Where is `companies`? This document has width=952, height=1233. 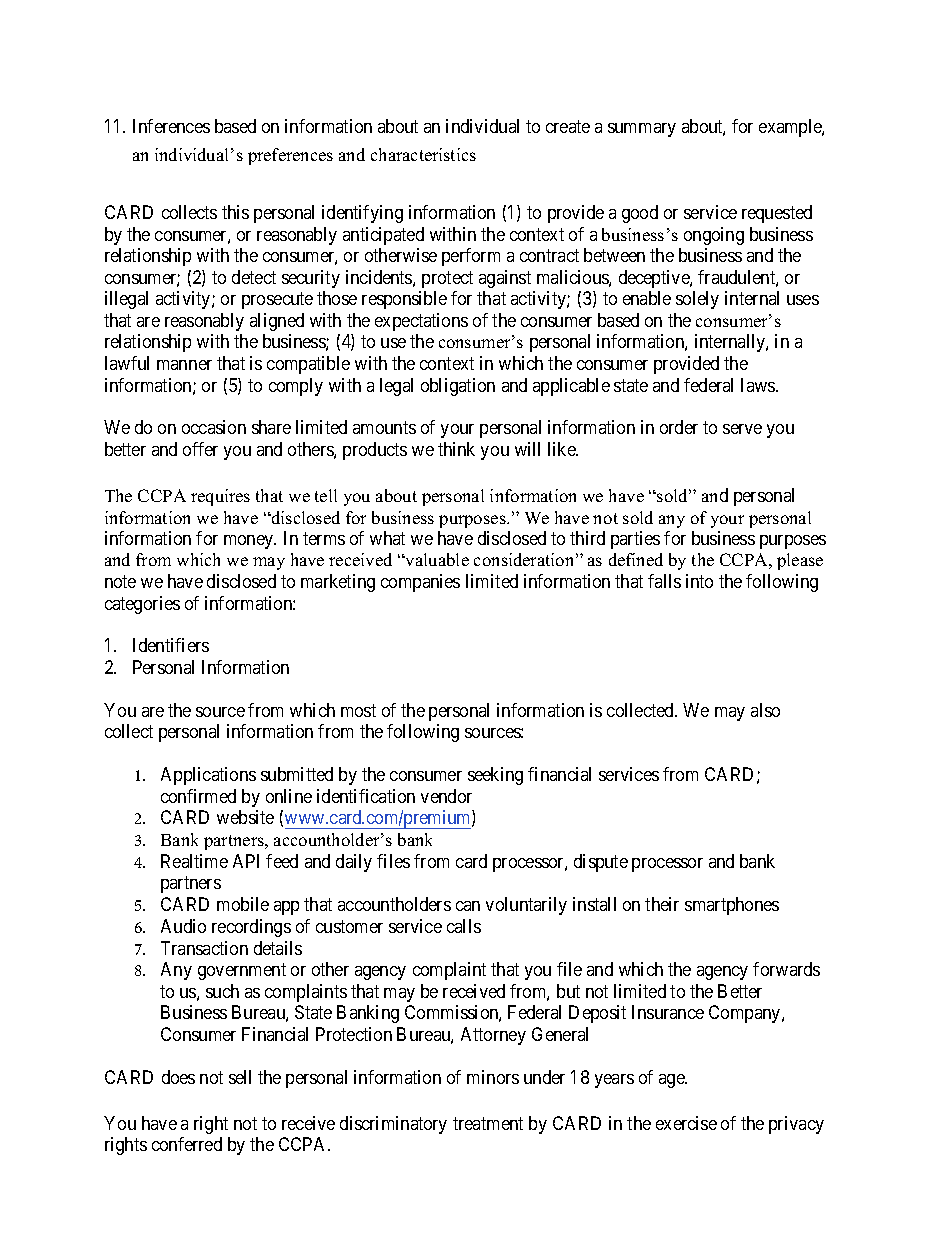
companies is located at coordinates (420, 583).
